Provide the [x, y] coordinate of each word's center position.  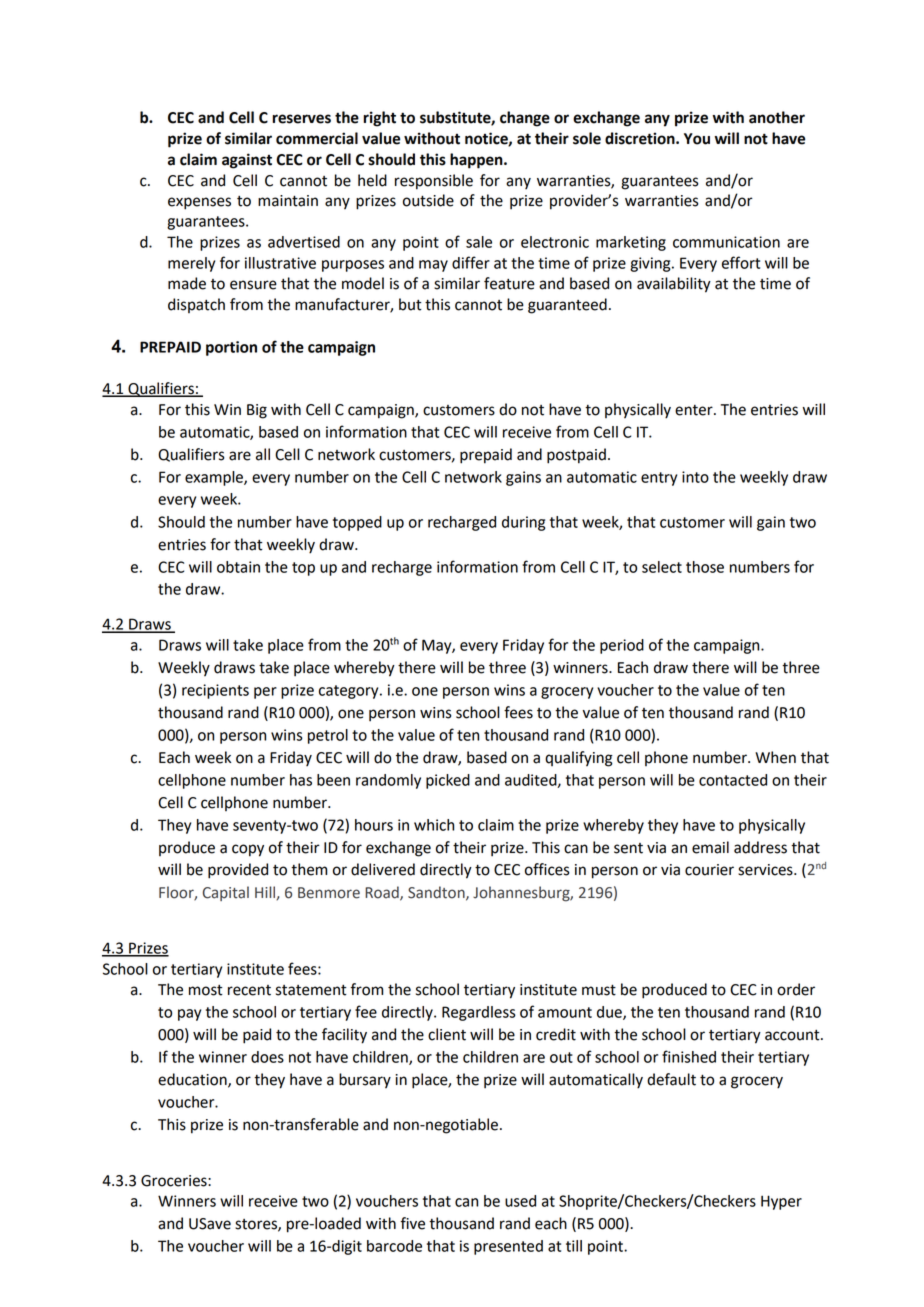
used [520, 1201]
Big [257, 411]
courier [709, 870]
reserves [302, 119]
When [775, 757]
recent [249, 990]
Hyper [781, 1202]
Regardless [479, 1013]
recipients [215, 691]
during [523, 523]
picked [448, 781]
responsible [434, 182]
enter [695, 410]
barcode [394, 1246]
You [697, 139]
